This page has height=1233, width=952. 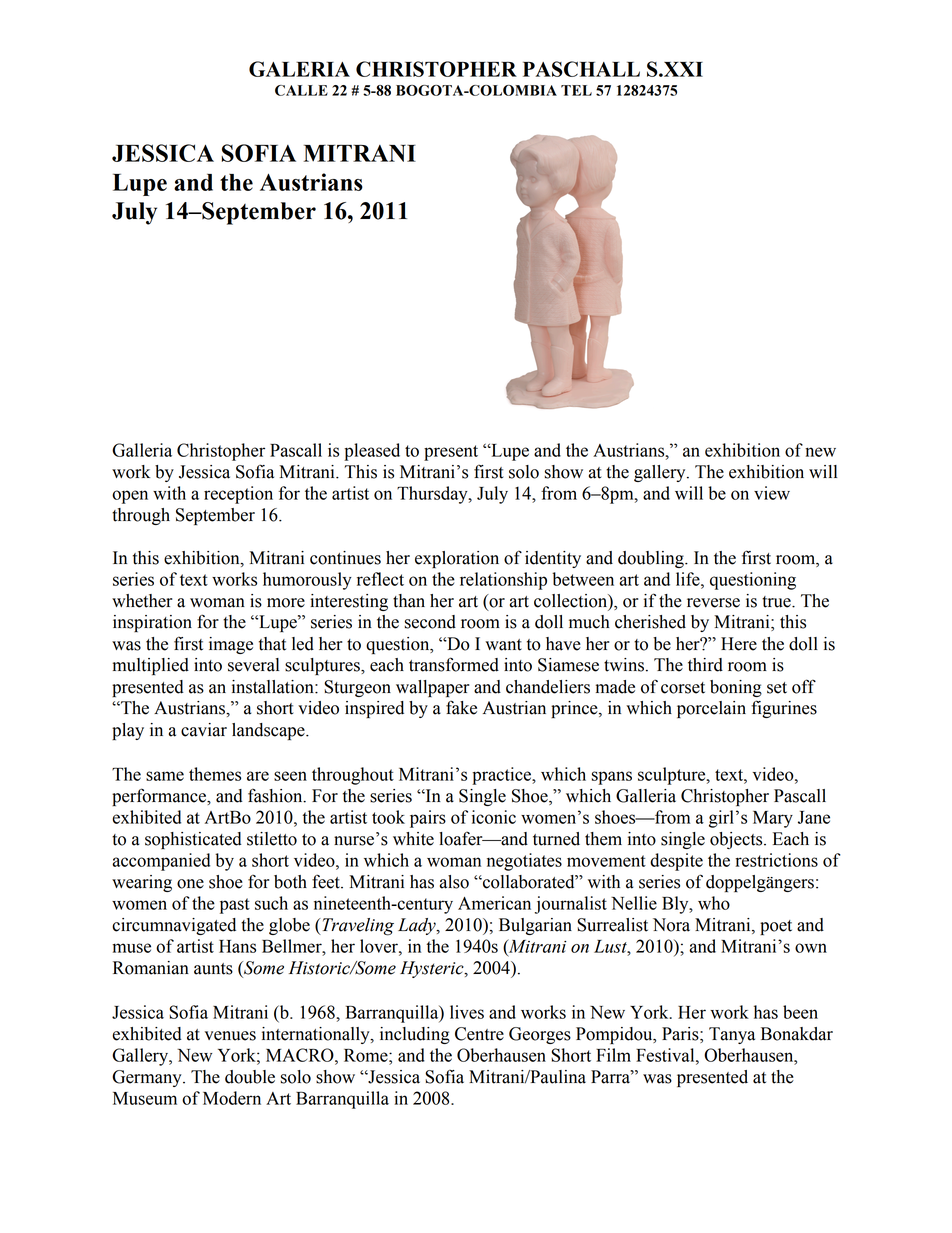 What do you see at coordinates (576, 90) in the page?
I see `TEL` at bounding box center [576, 90].
